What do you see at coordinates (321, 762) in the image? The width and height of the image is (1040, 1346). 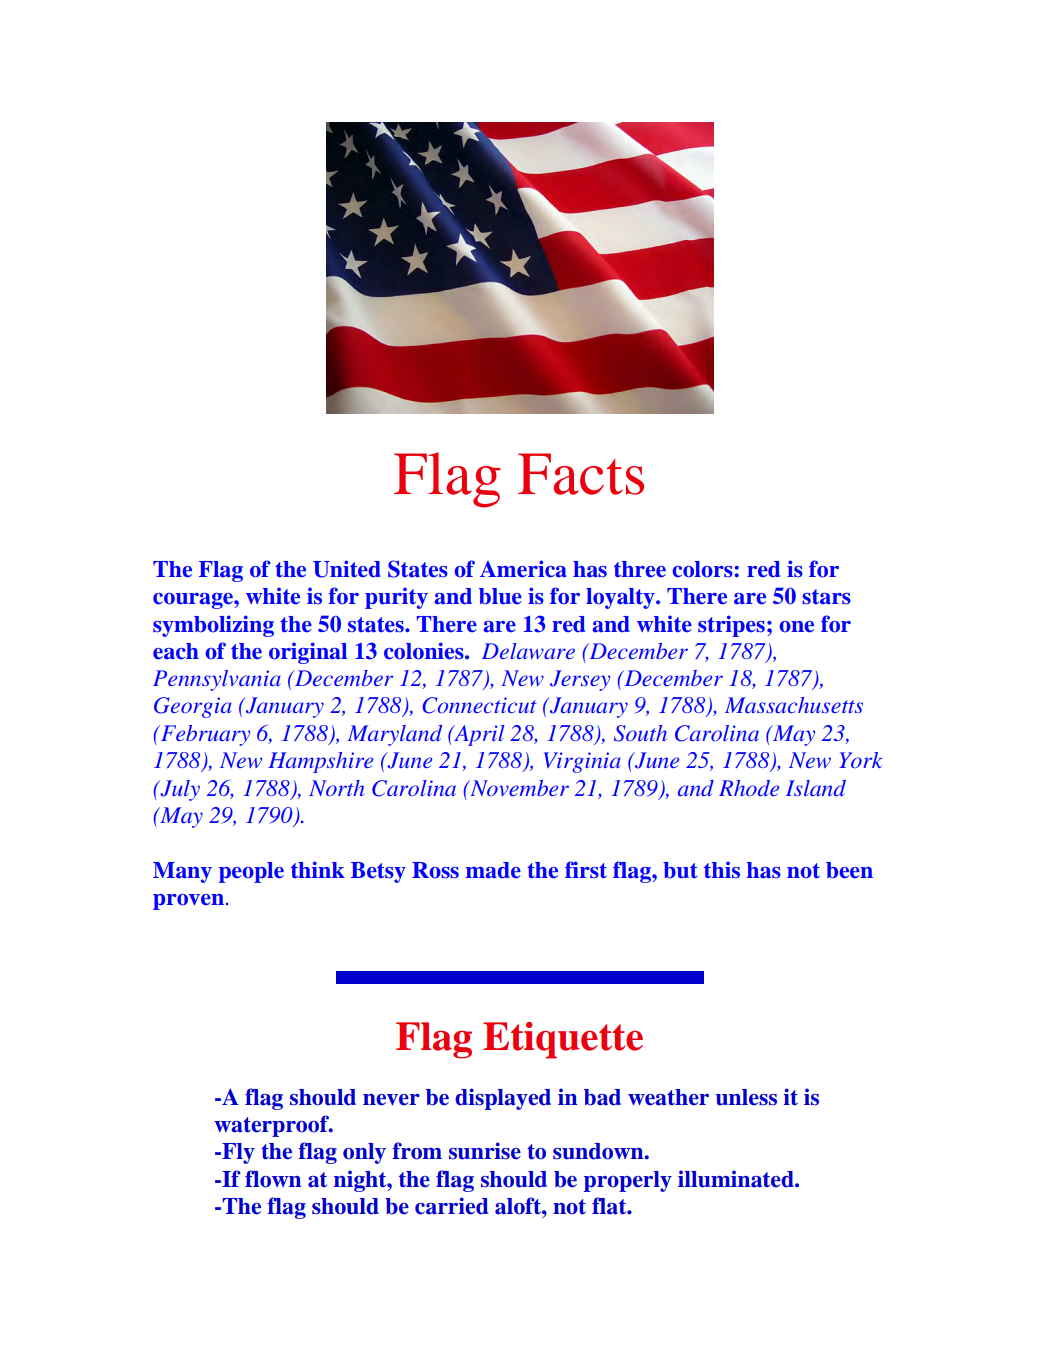 I see `Hampshire` at bounding box center [321, 762].
